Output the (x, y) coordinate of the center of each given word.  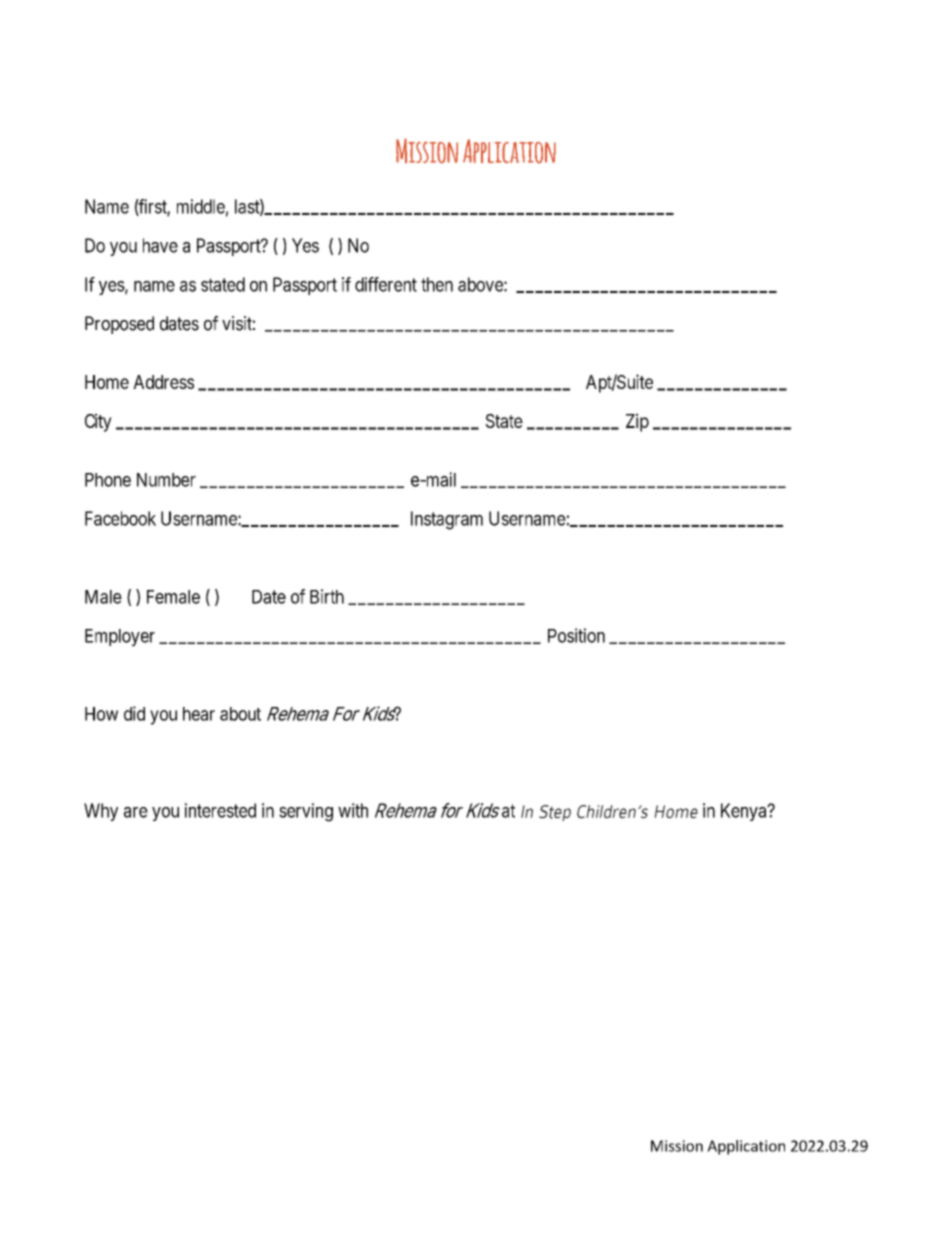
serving (306, 812)
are (136, 812)
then (437, 284)
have (160, 245)
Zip (637, 422)
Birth (327, 596)
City (98, 422)
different (386, 284)
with (353, 810)
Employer (120, 638)
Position (576, 635)
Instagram (447, 520)
